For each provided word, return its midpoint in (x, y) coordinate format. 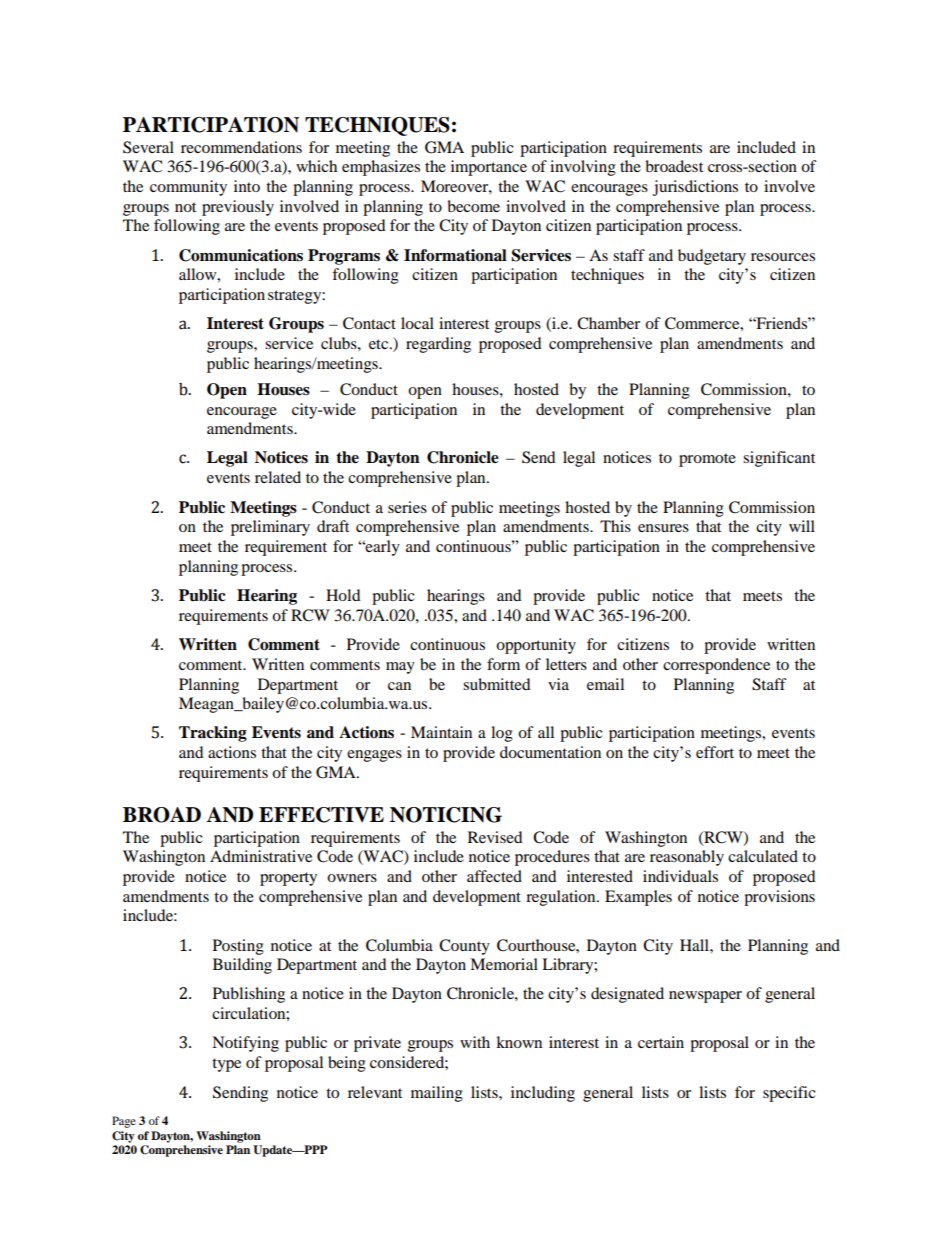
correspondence (716, 666)
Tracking (213, 734)
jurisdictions (695, 188)
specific (789, 1094)
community (188, 188)
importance (489, 168)
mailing (437, 1094)
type (226, 1065)
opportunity (536, 646)
